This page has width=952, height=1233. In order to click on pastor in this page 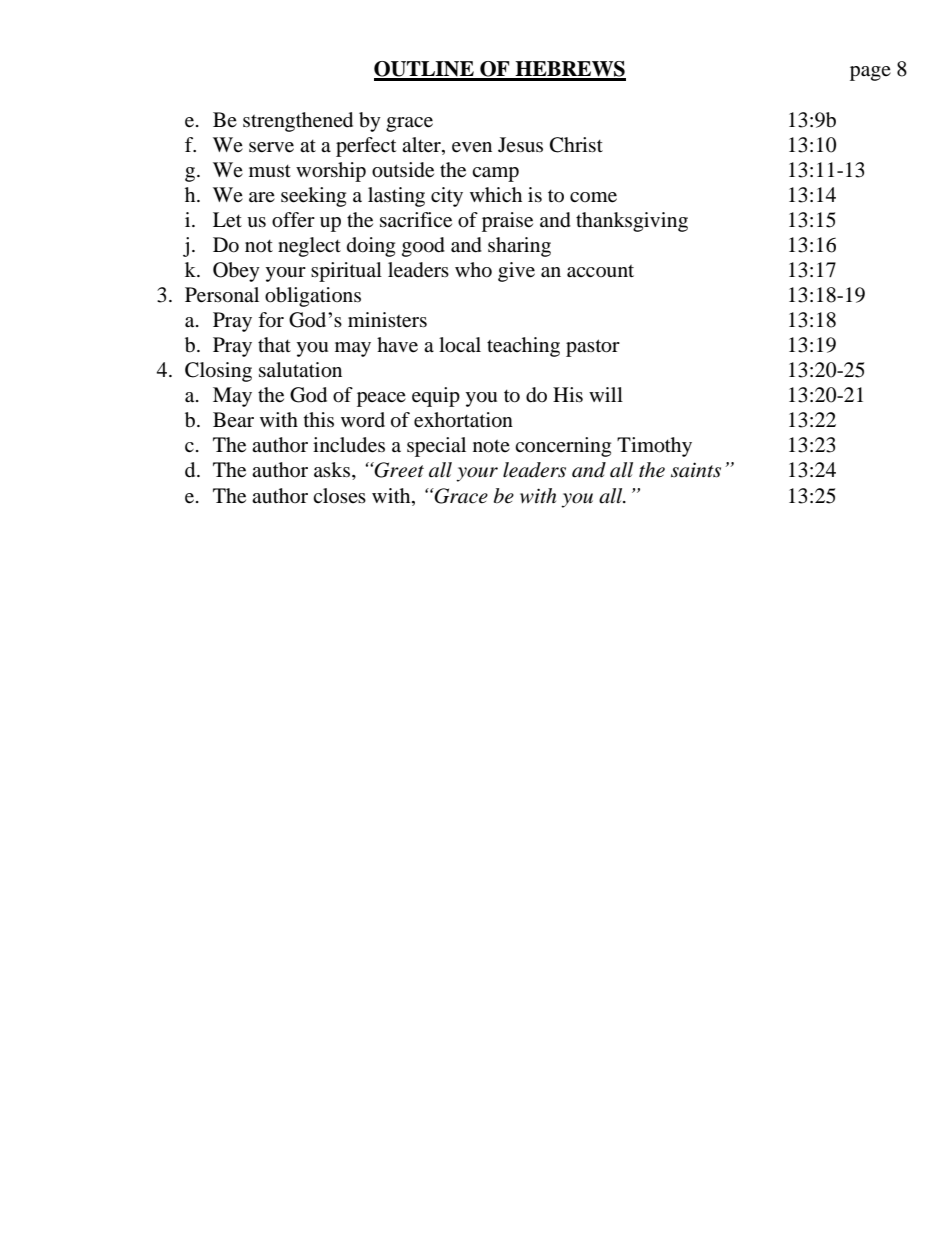, I will do `click(593, 348)`.
